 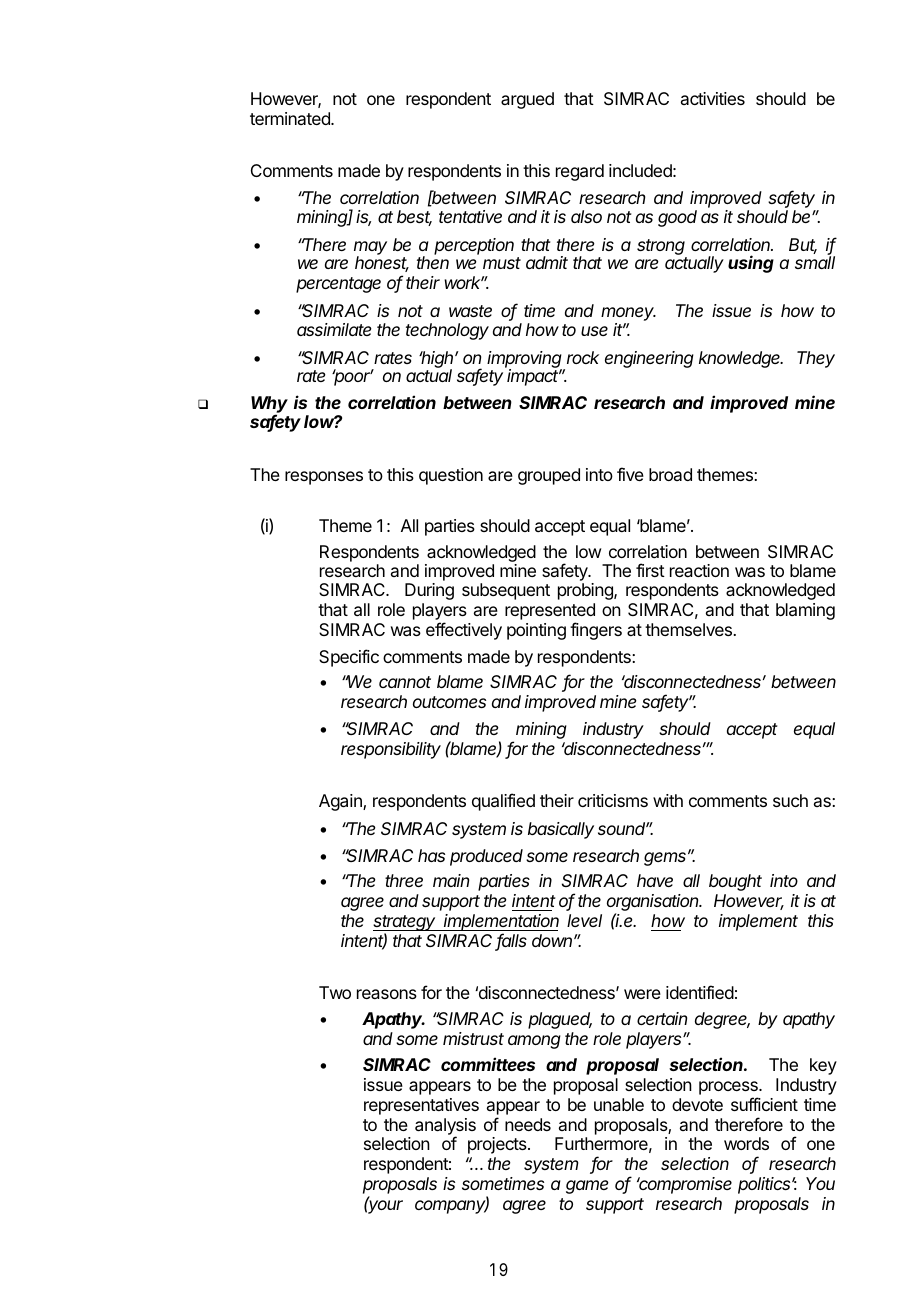 I want to click on activities, so click(x=713, y=98).
